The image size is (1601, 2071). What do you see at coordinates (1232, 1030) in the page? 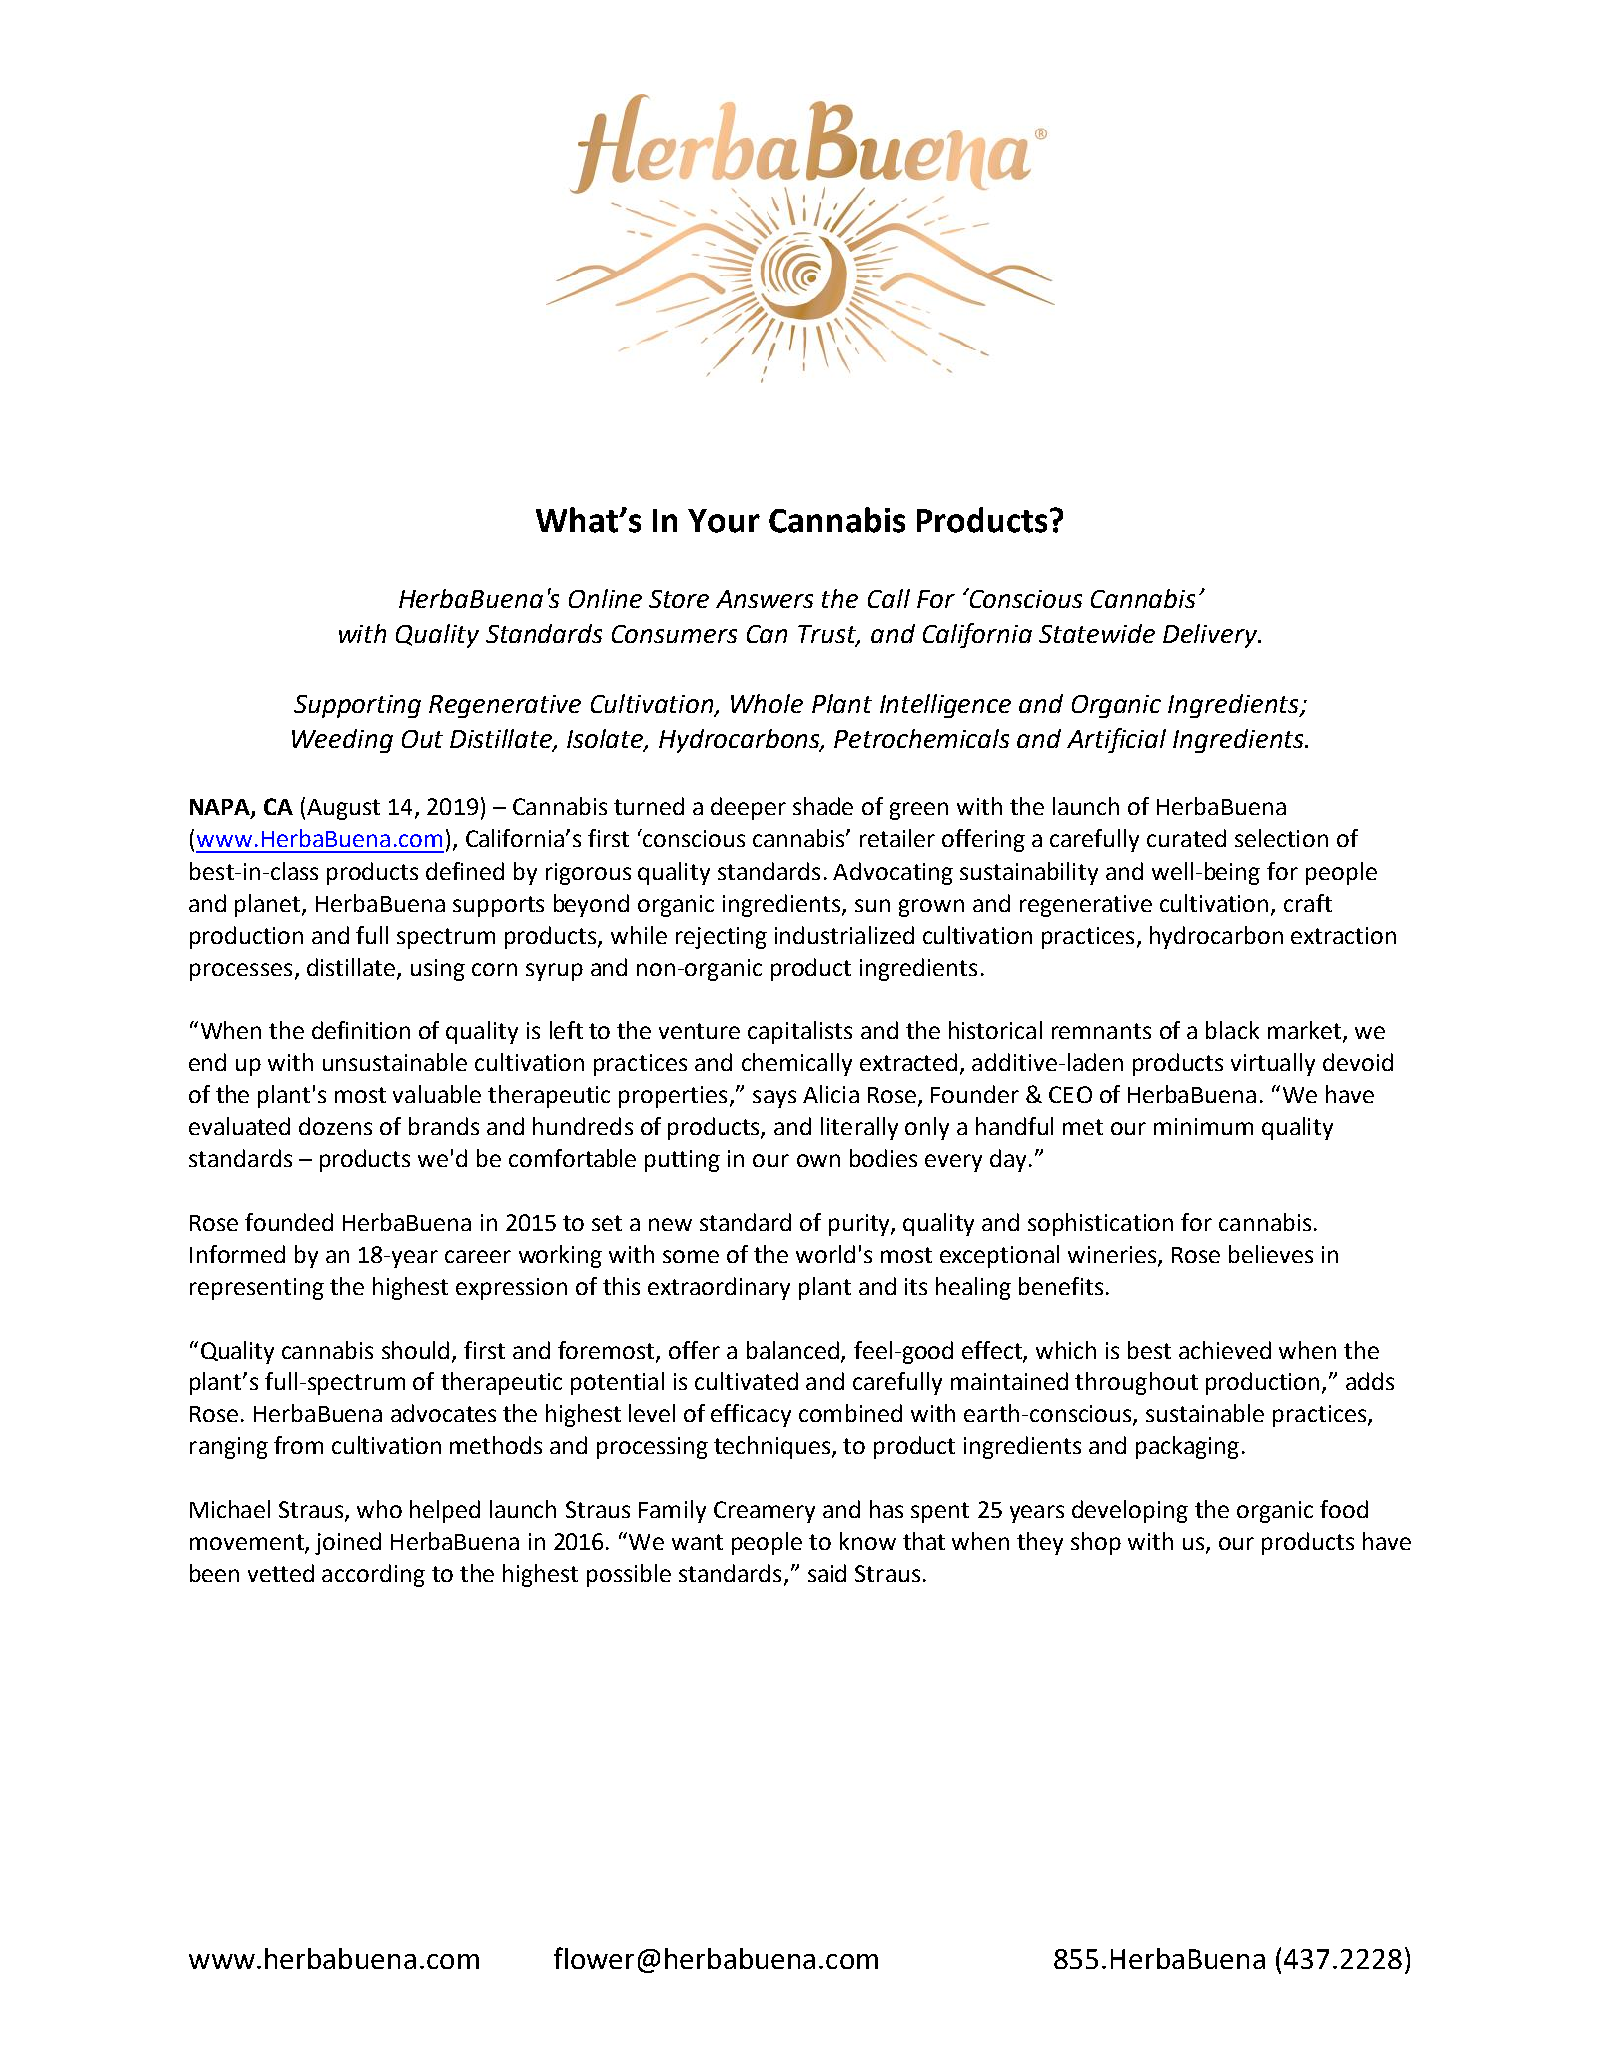
I see `black` at bounding box center [1232, 1030].
